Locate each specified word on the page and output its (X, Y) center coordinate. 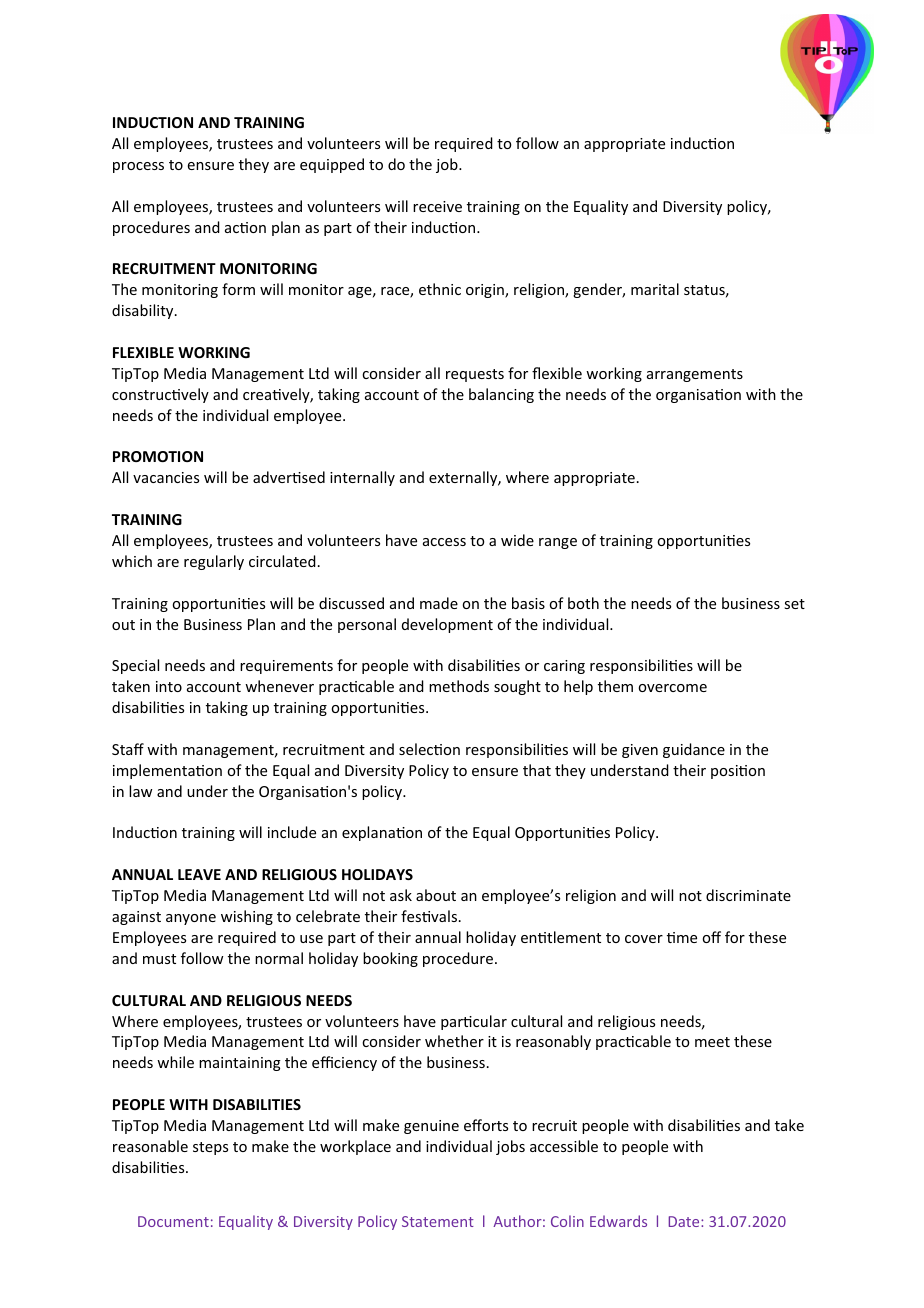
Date (685, 1221)
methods (459, 686)
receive (437, 206)
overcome (672, 688)
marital (655, 289)
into (169, 686)
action (245, 227)
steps (210, 1148)
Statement (438, 1221)
